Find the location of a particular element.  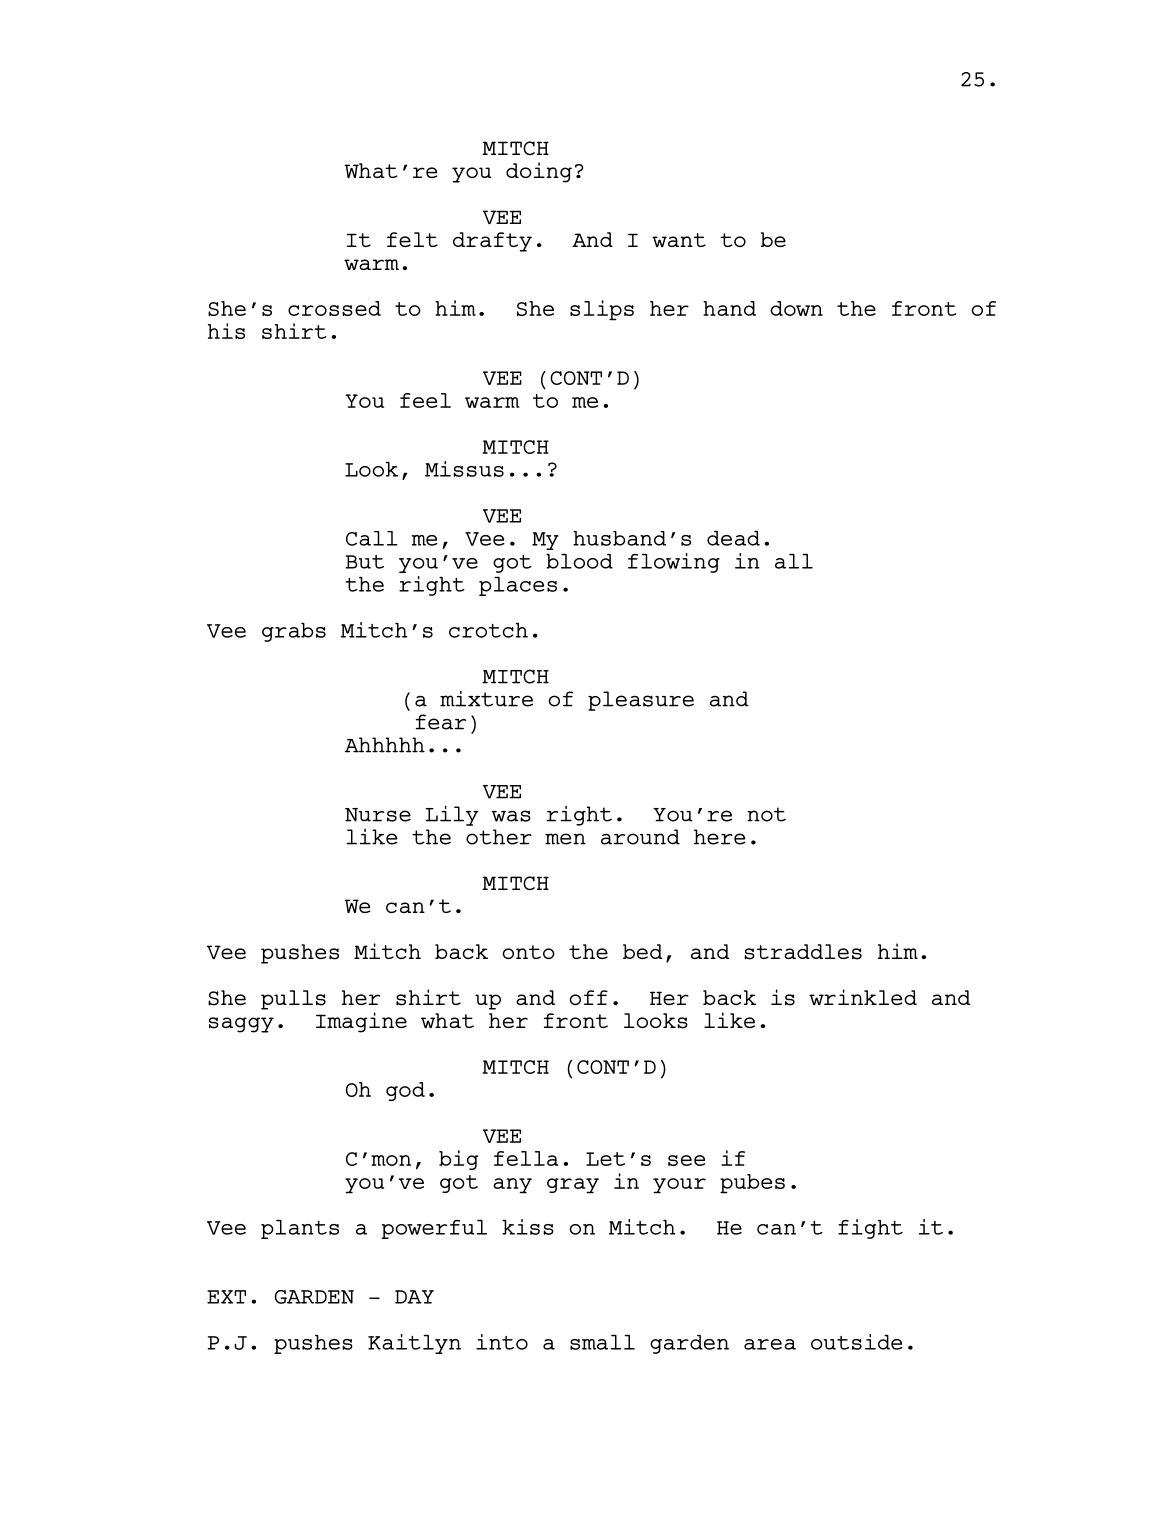

was is located at coordinates (511, 816).
